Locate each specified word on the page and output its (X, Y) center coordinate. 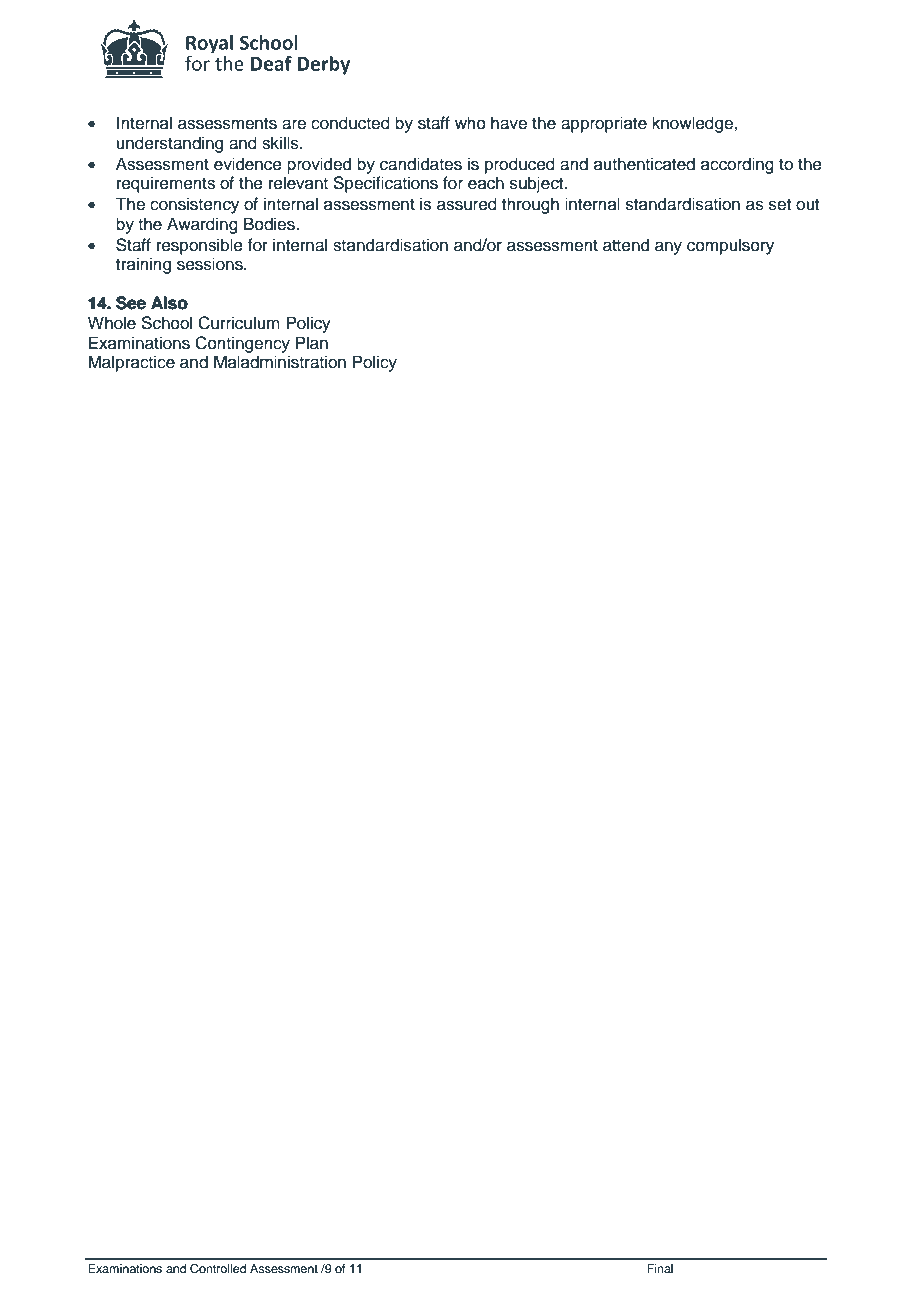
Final (660, 1268)
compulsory (730, 246)
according (737, 165)
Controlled (218, 1269)
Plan (312, 343)
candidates (421, 164)
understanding (169, 144)
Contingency (242, 344)
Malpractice (131, 363)
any (668, 248)
